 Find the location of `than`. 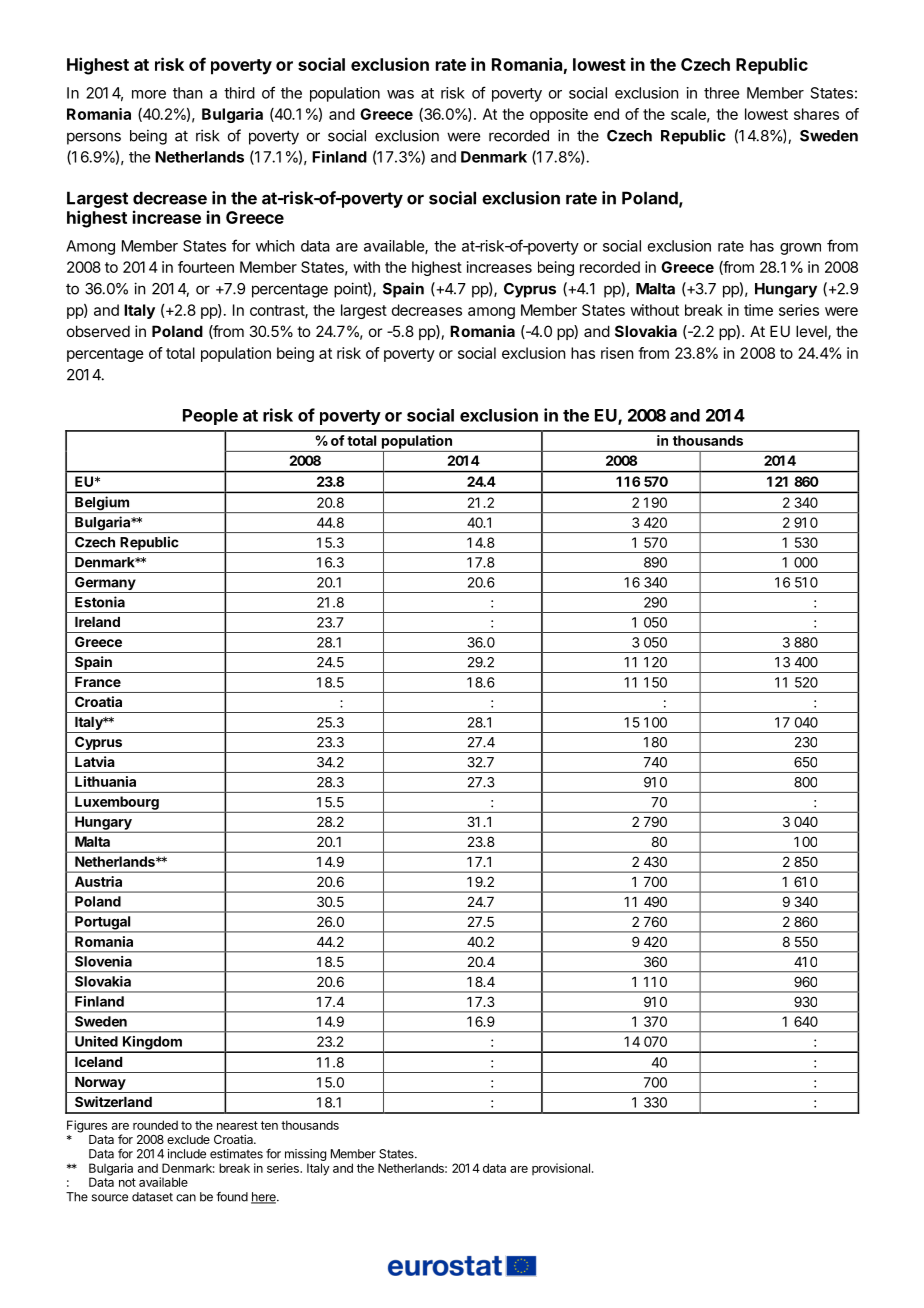

than is located at coordinates (187, 93).
